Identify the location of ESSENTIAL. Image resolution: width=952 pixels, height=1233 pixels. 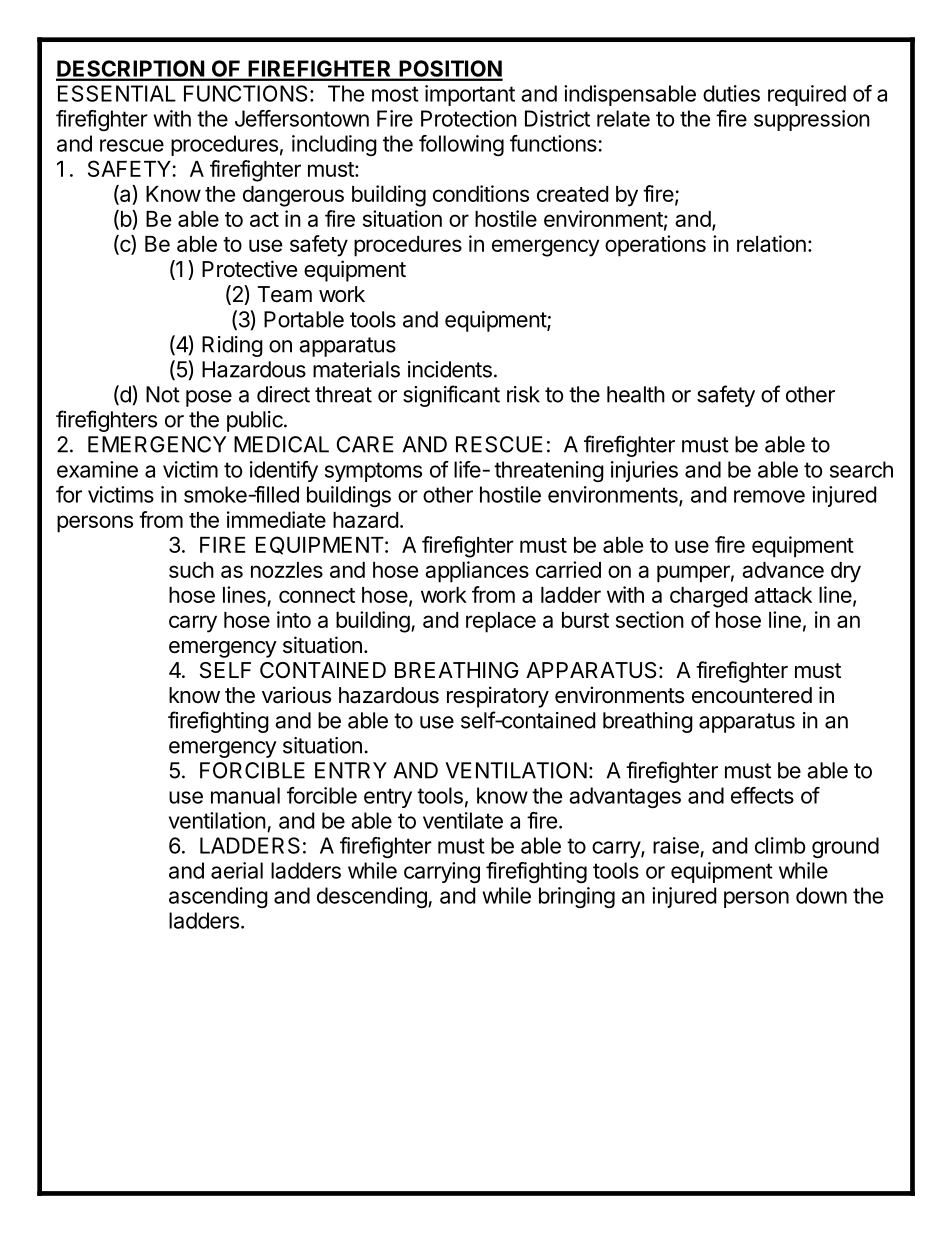
(117, 93).
